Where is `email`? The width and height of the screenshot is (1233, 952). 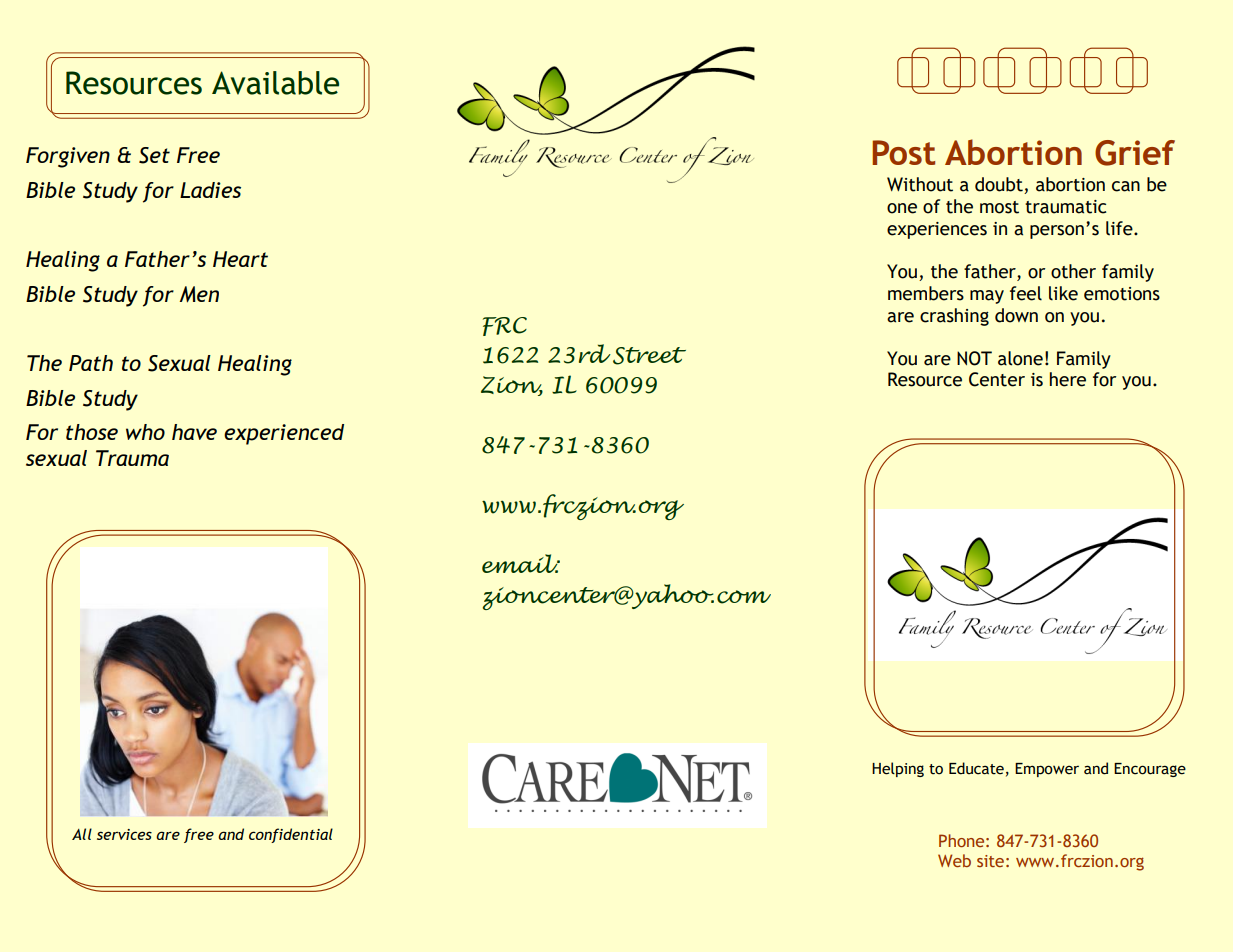 email is located at coordinates (521, 563).
